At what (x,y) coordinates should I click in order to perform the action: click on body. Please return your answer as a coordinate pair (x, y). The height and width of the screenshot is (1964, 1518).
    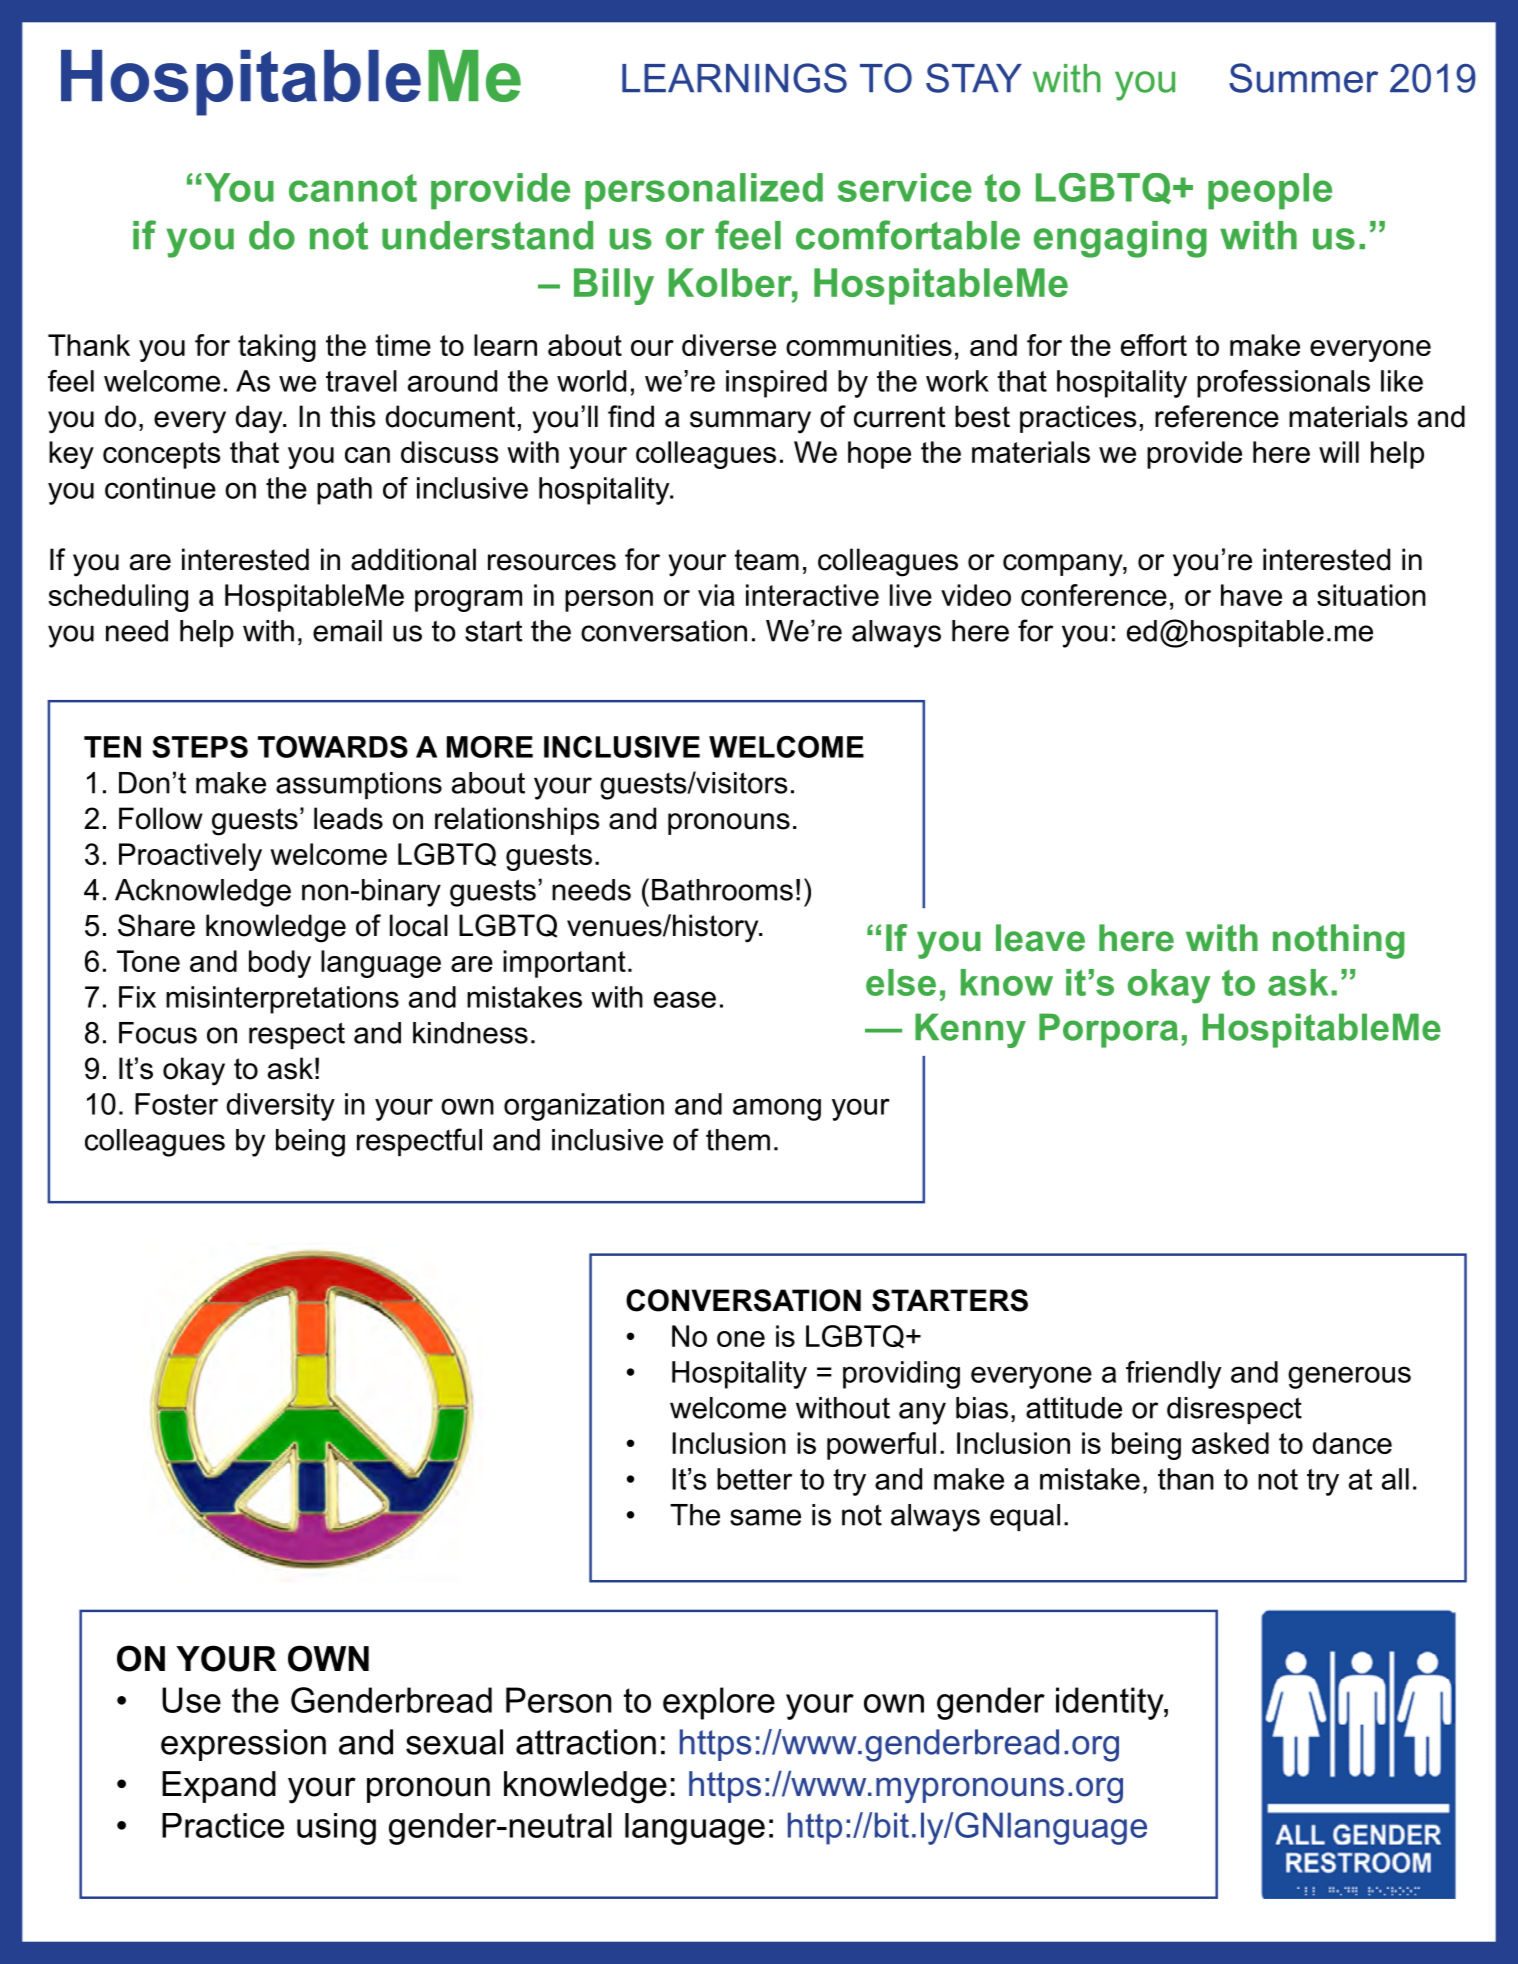
    Looking at the image, I should click on (280, 964).
